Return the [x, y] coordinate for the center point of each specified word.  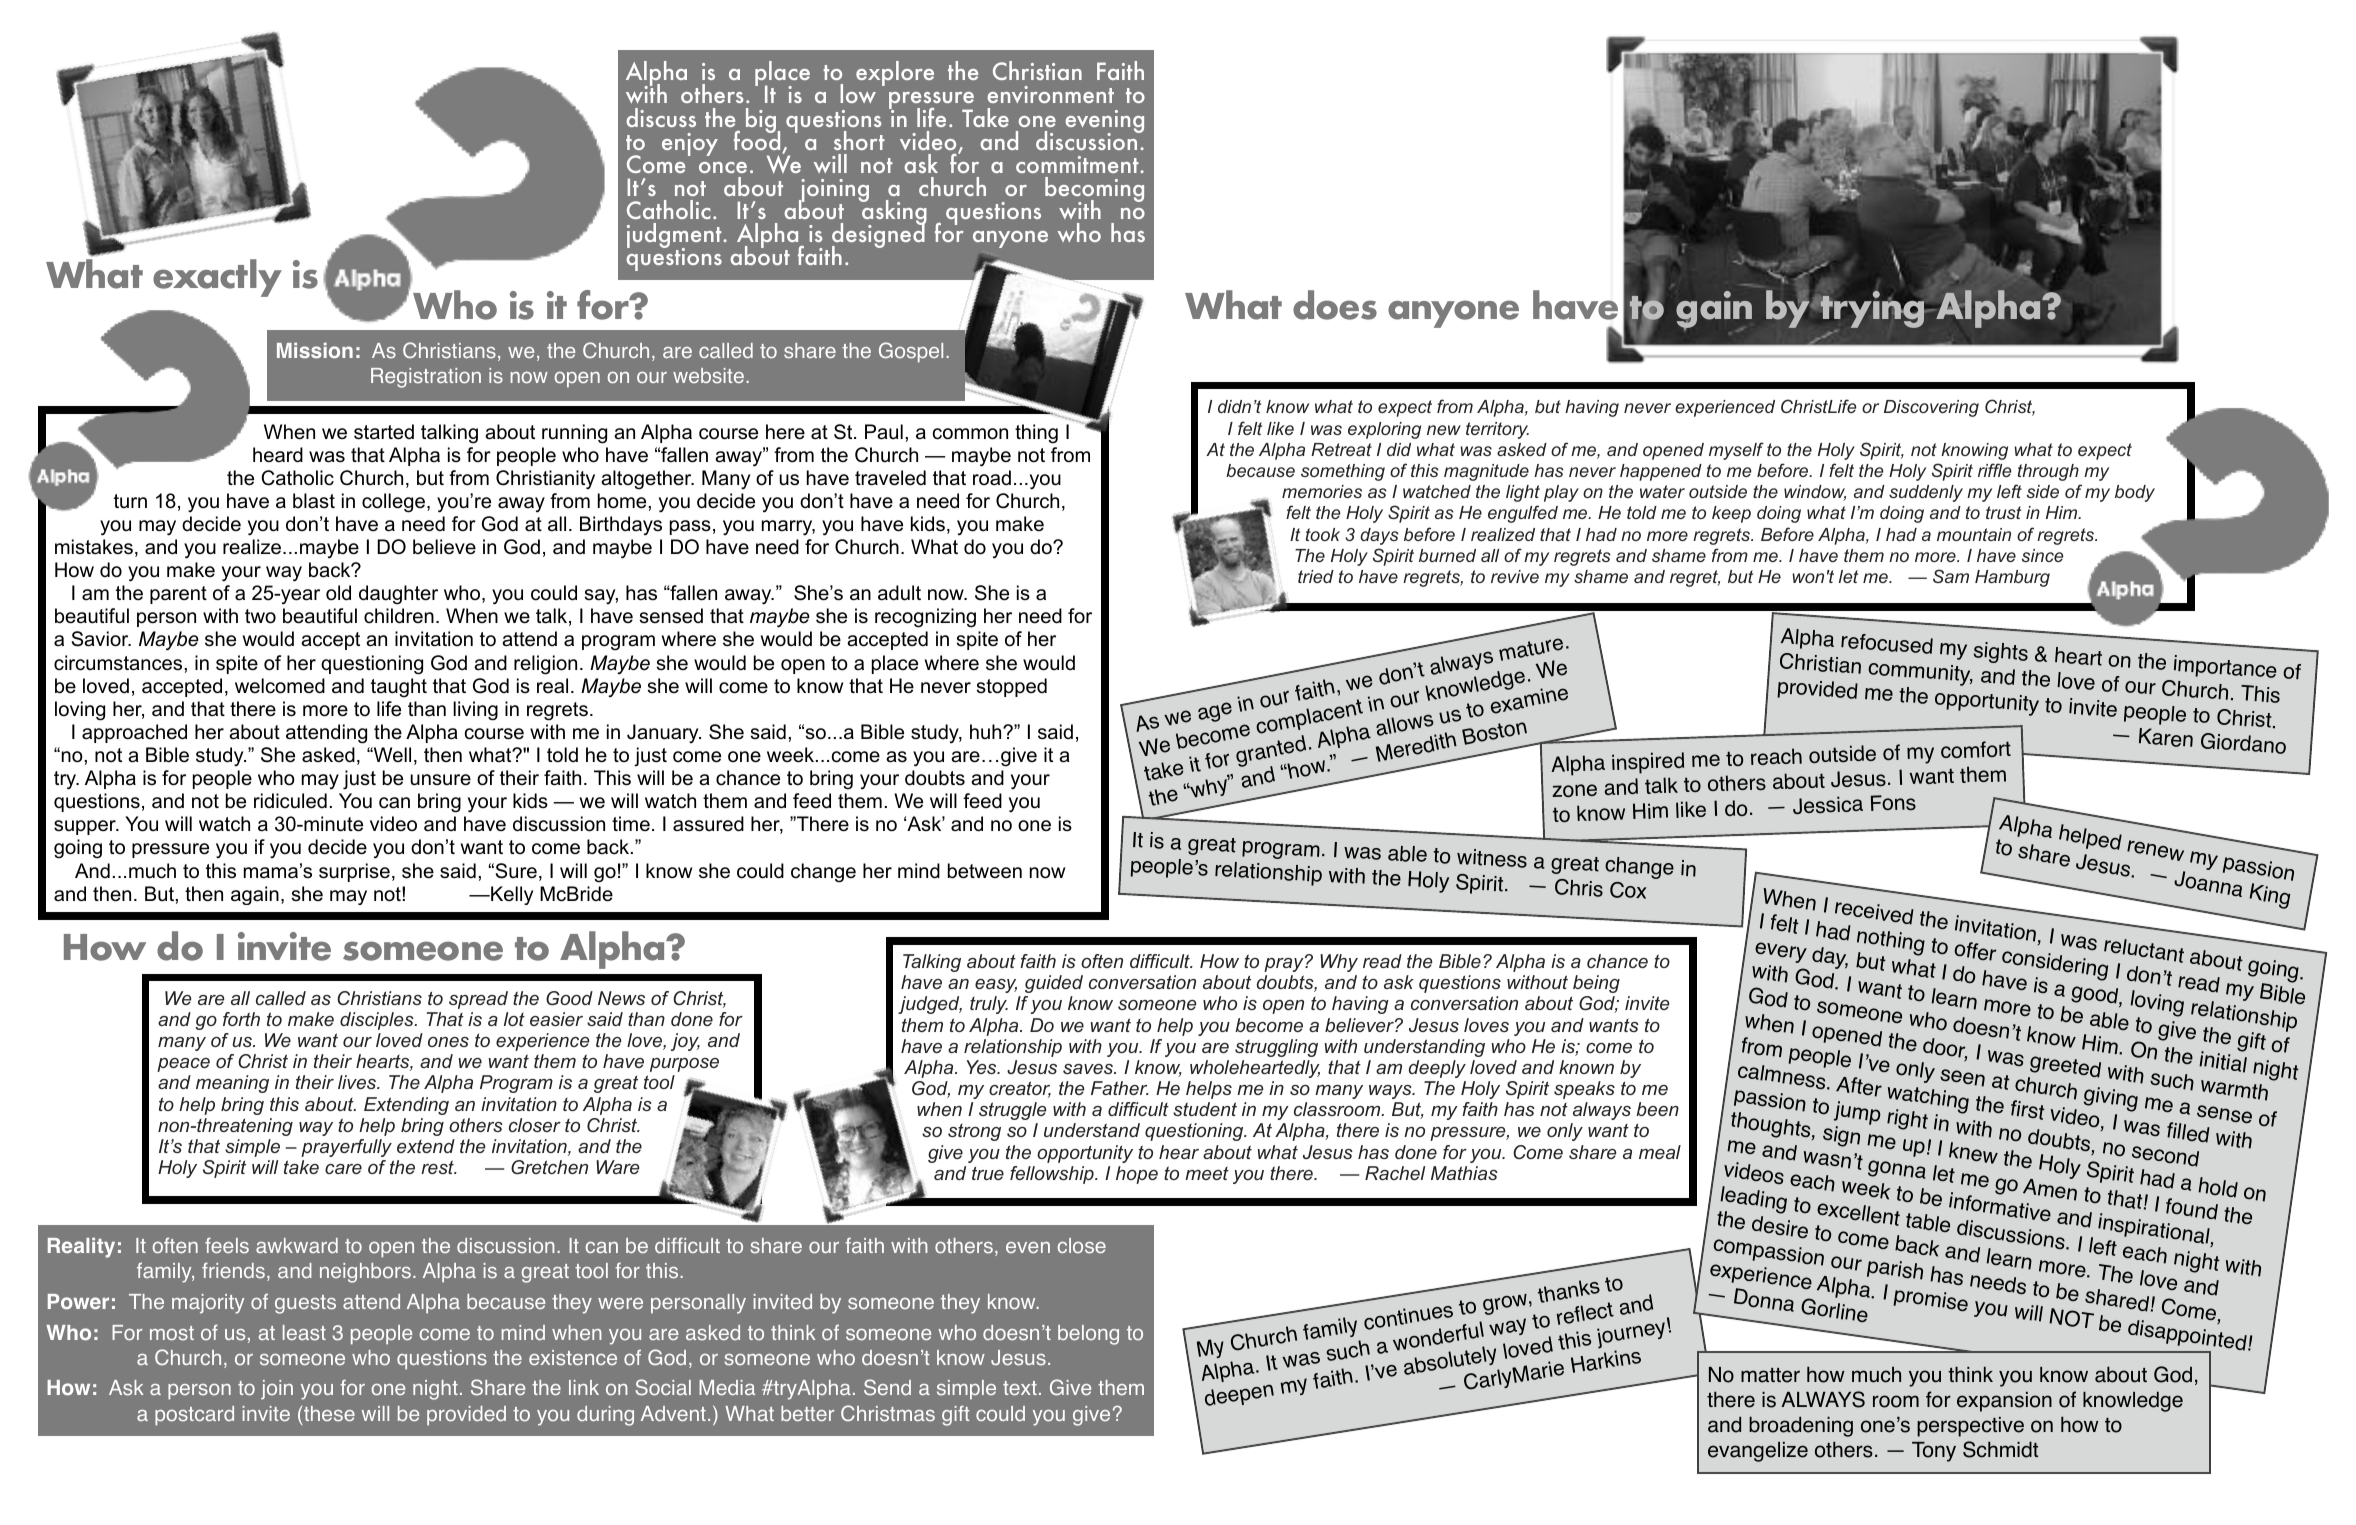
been [1657, 1109]
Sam [1951, 576]
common [970, 434]
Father [1120, 1088]
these [329, 1414]
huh [987, 732]
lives [358, 1082]
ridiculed [290, 801]
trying [1872, 310]
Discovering [1931, 408]
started [384, 432]
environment [1050, 94]
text [1020, 1388]
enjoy [690, 144]
